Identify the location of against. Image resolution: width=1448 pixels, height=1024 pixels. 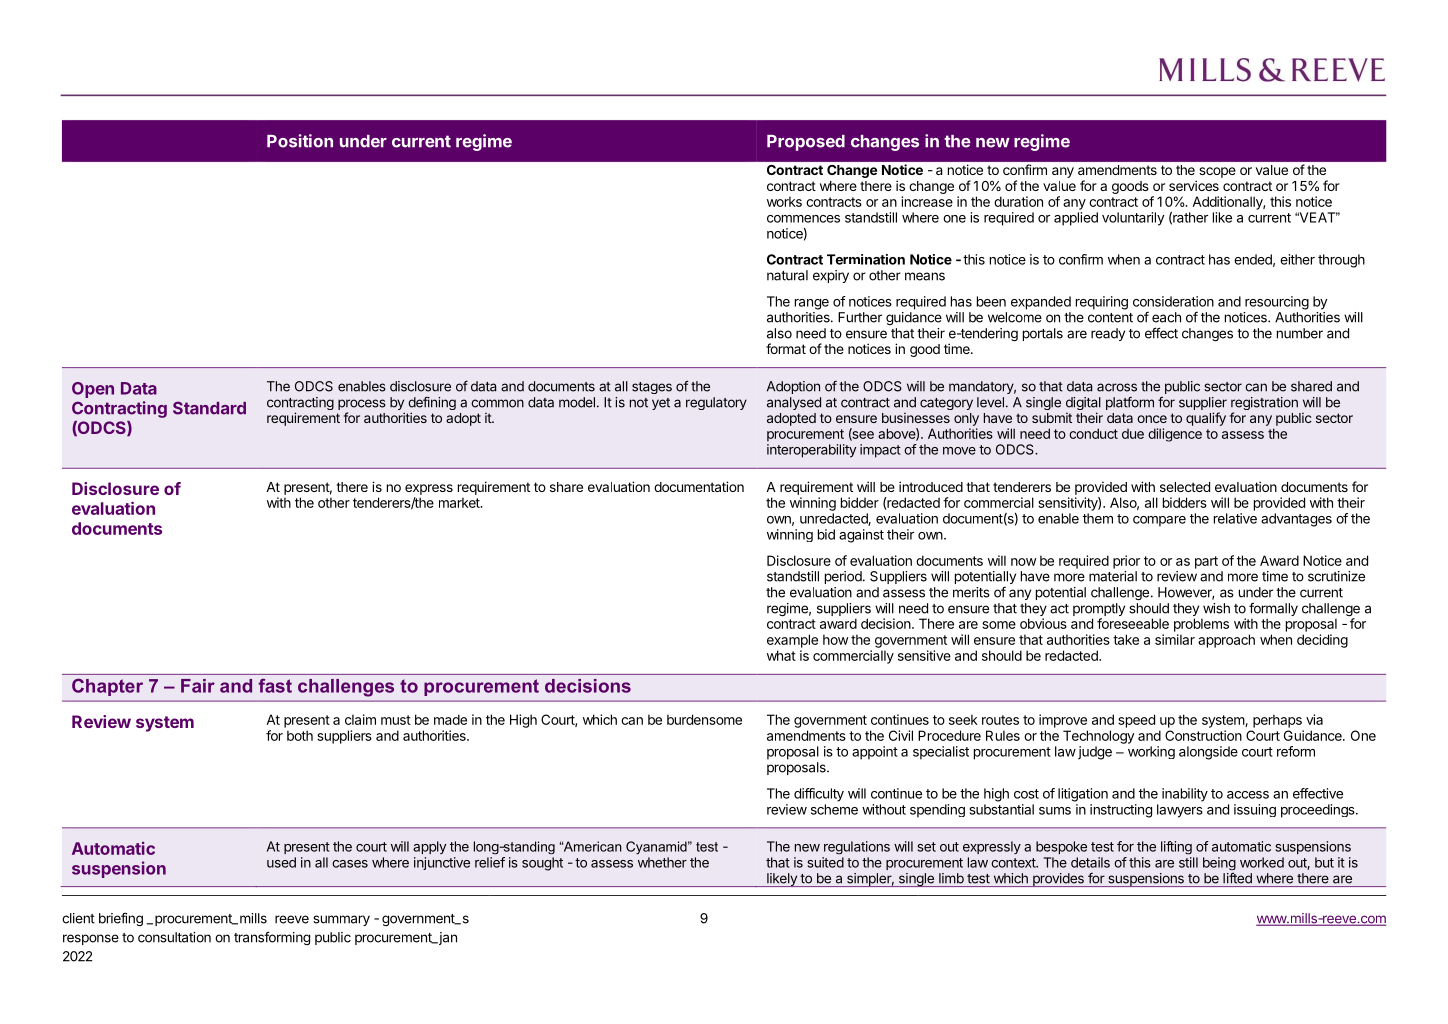
(861, 536).
